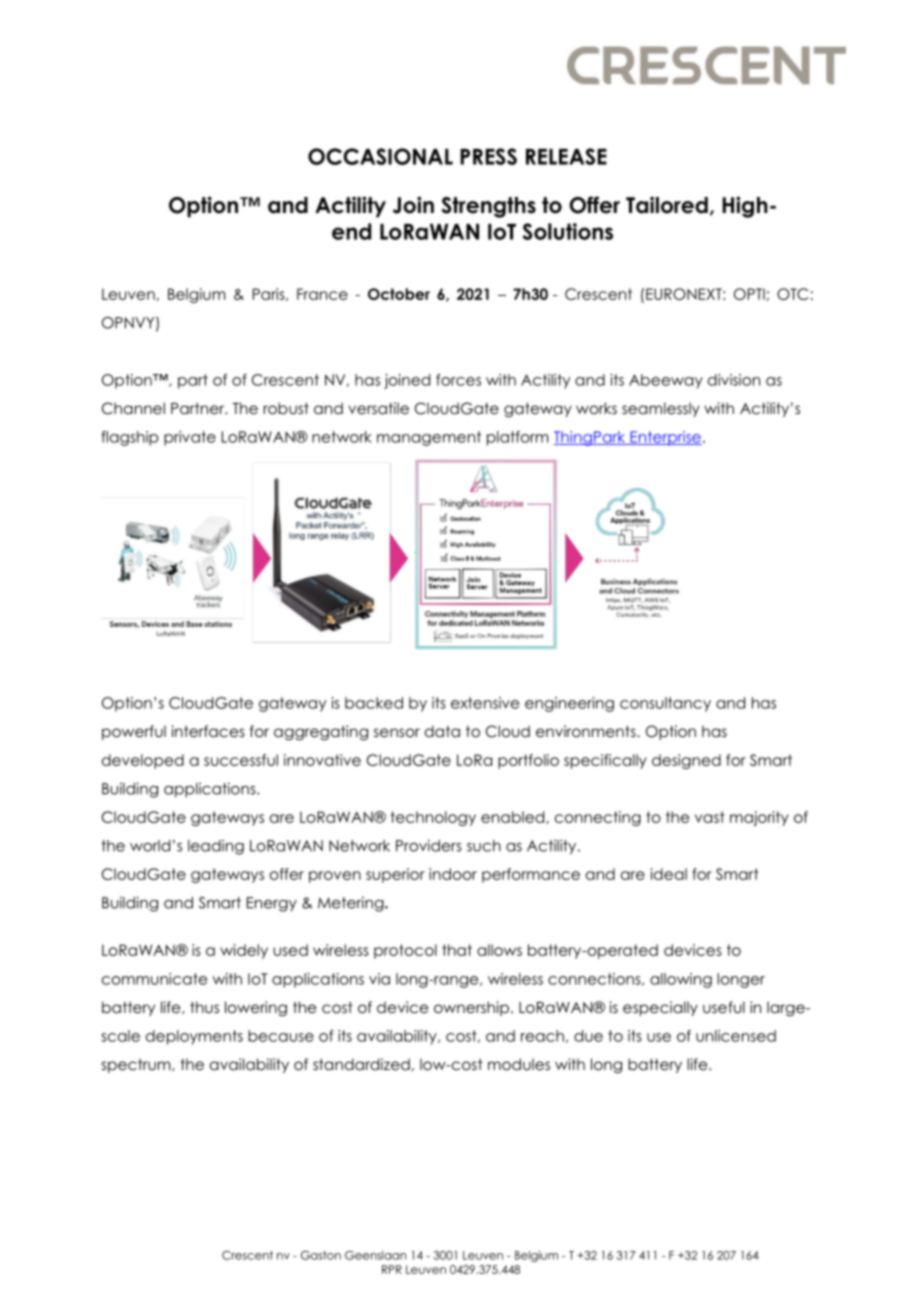  I want to click on leading, so click(216, 847).
